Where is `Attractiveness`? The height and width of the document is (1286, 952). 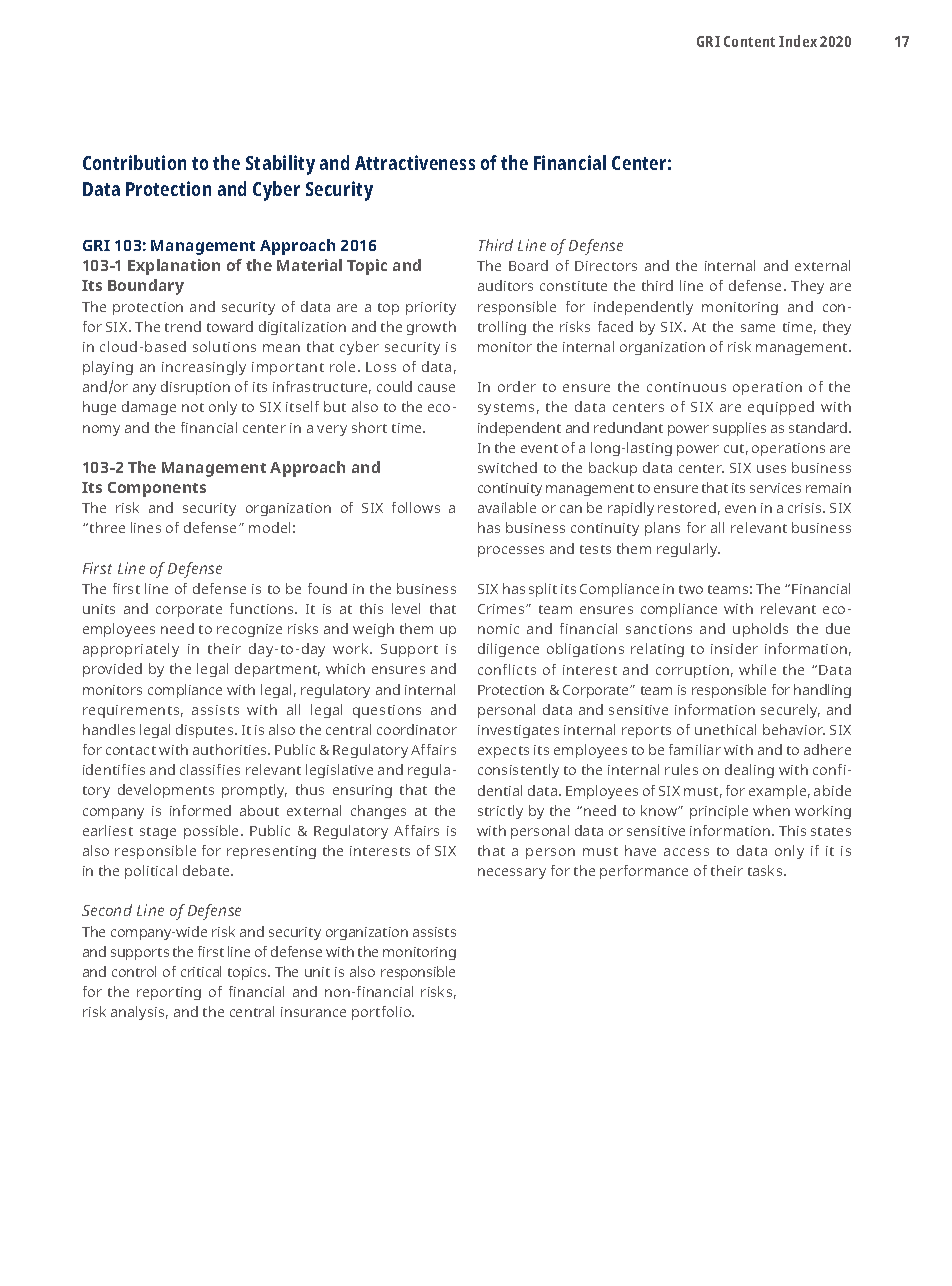
Attractiveness is located at coordinates (415, 162).
